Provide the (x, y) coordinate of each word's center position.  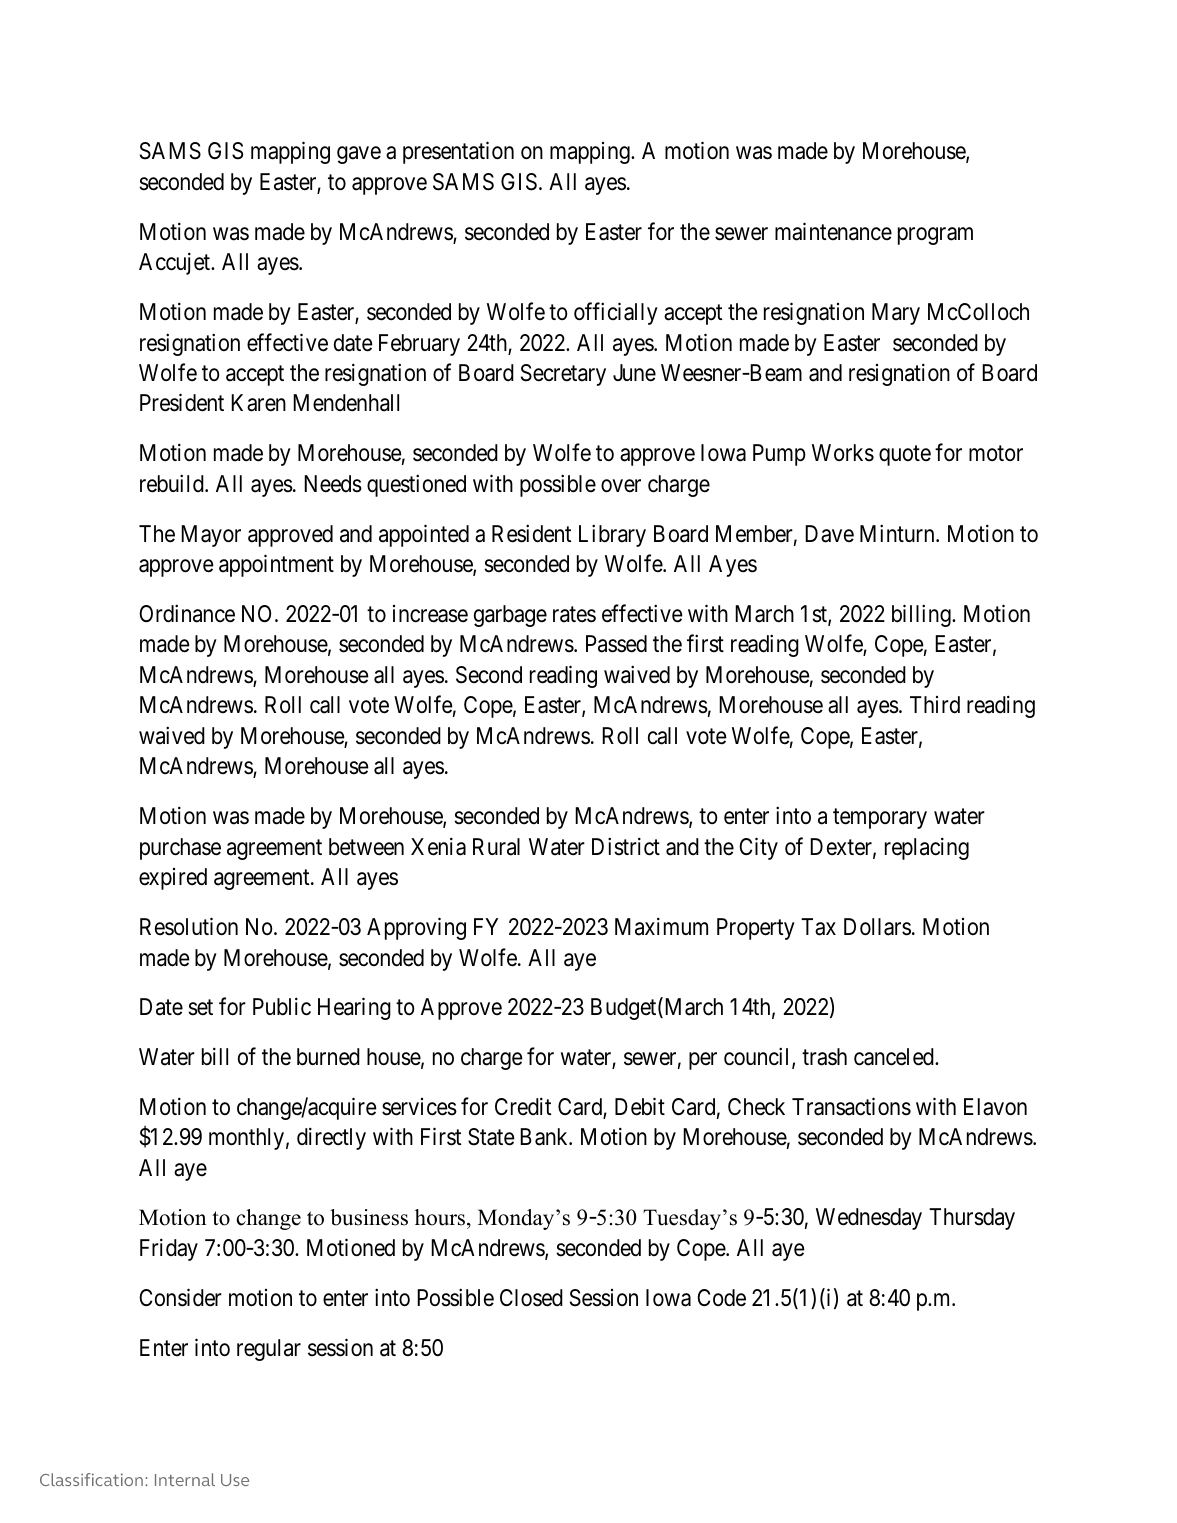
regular (269, 1350)
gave (359, 155)
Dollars (877, 927)
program (935, 236)
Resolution (189, 926)
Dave (829, 534)
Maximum (661, 926)
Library (612, 535)
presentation (458, 153)
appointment (276, 565)
